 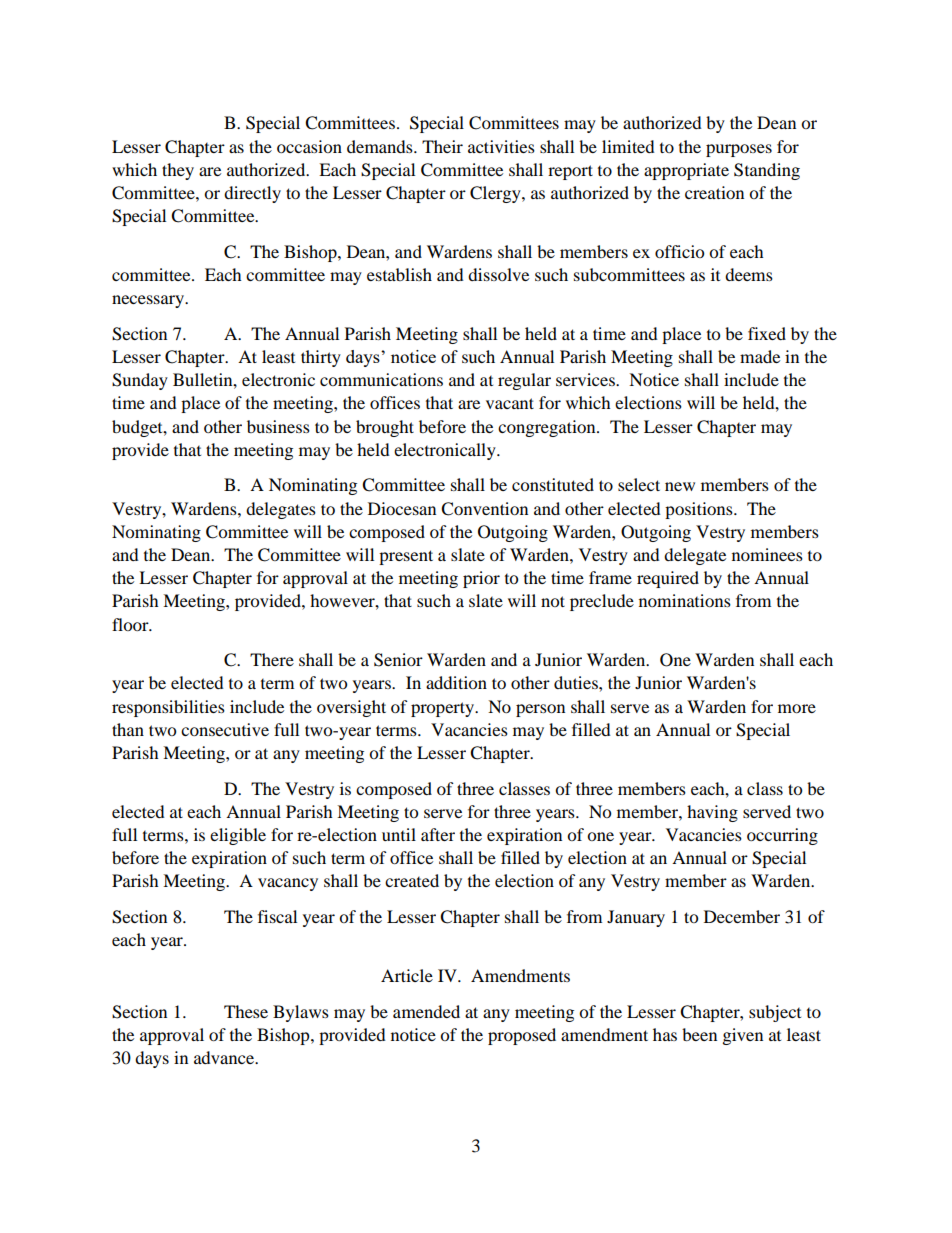 I want to click on advance, so click(x=225, y=1057).
